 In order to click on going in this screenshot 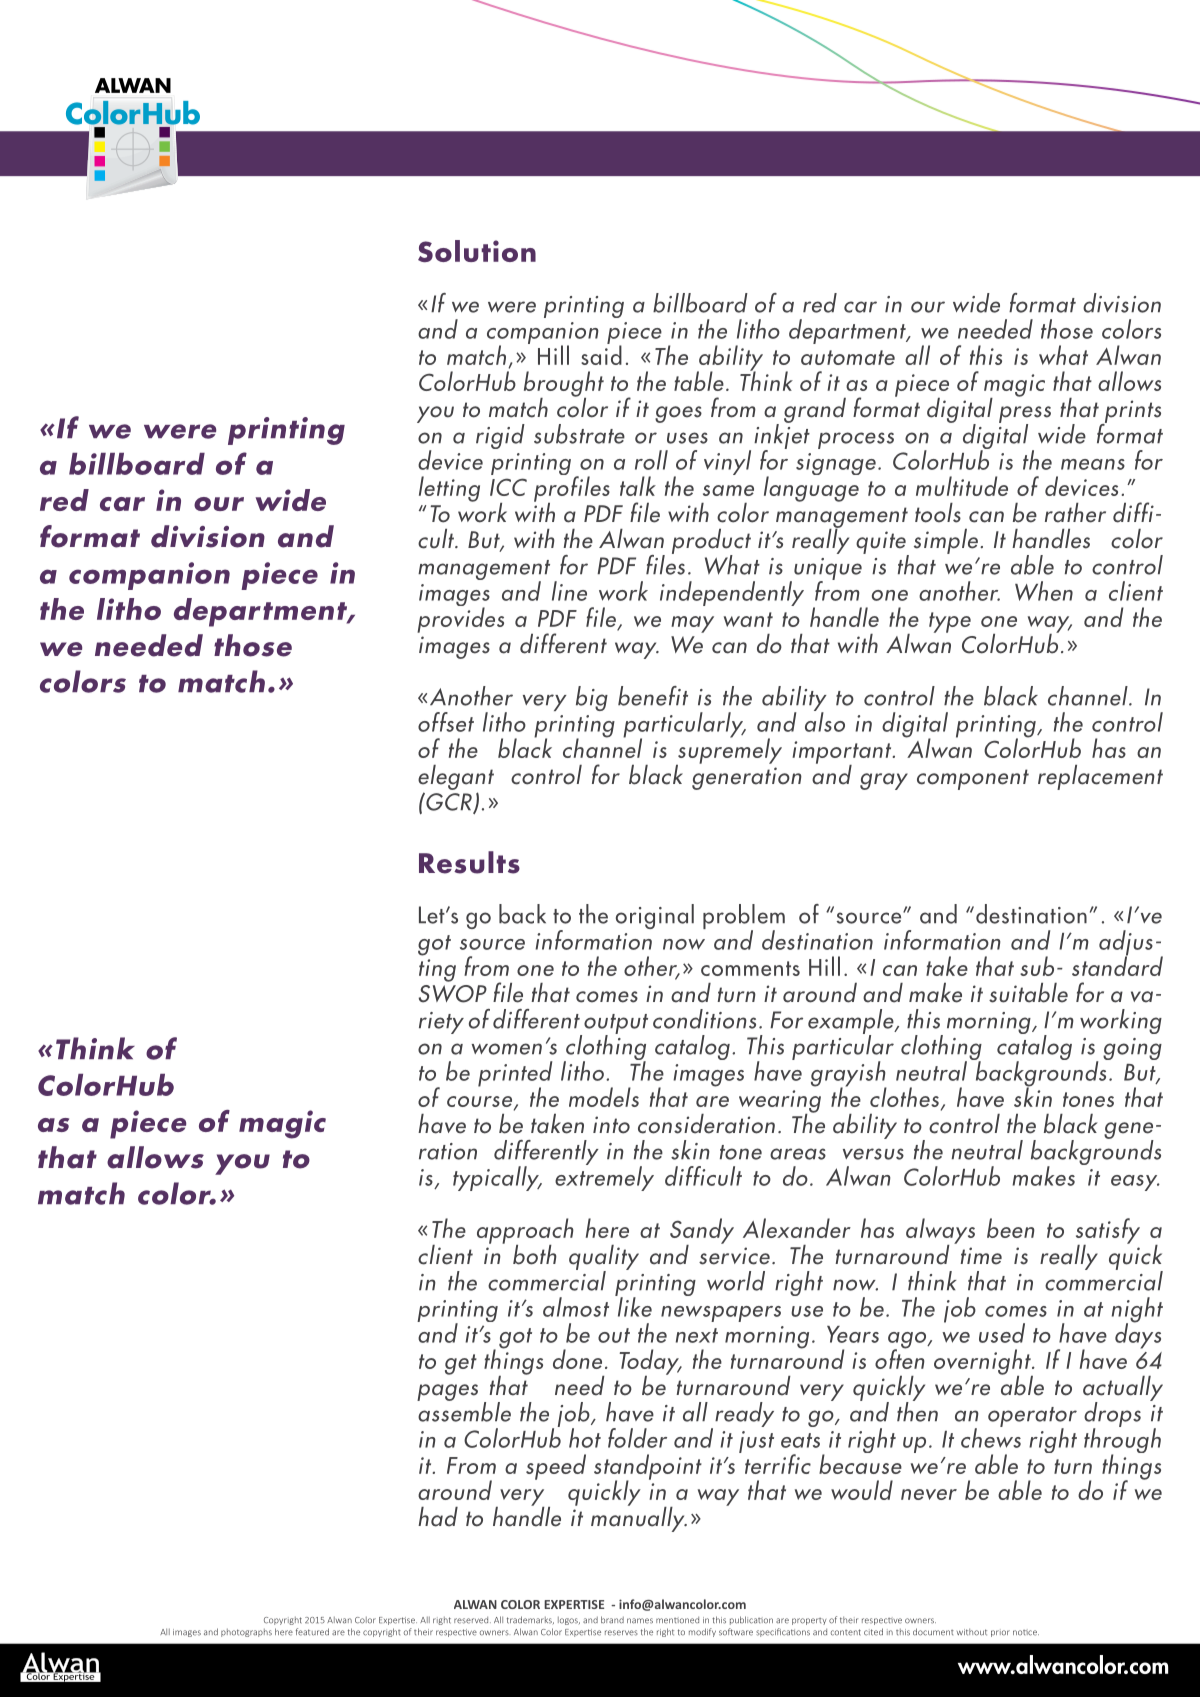, I will do `click(1132, 1049)`.
